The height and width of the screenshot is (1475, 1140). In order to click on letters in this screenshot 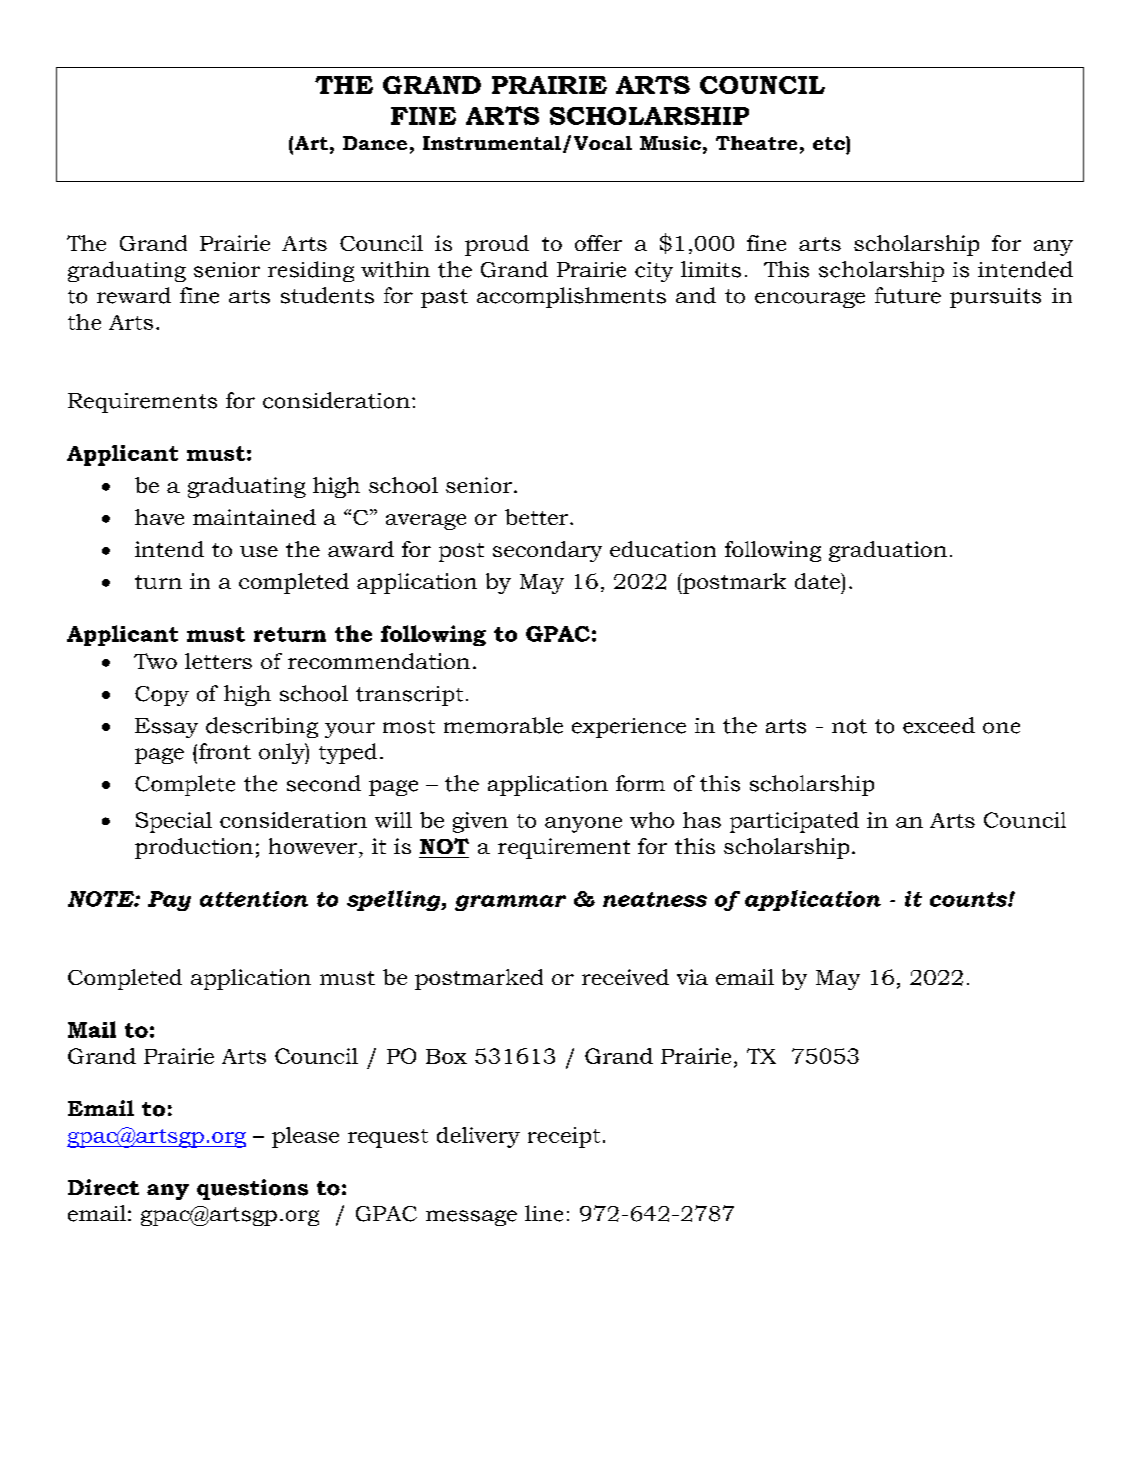, I will do `click(218, 661)`.
